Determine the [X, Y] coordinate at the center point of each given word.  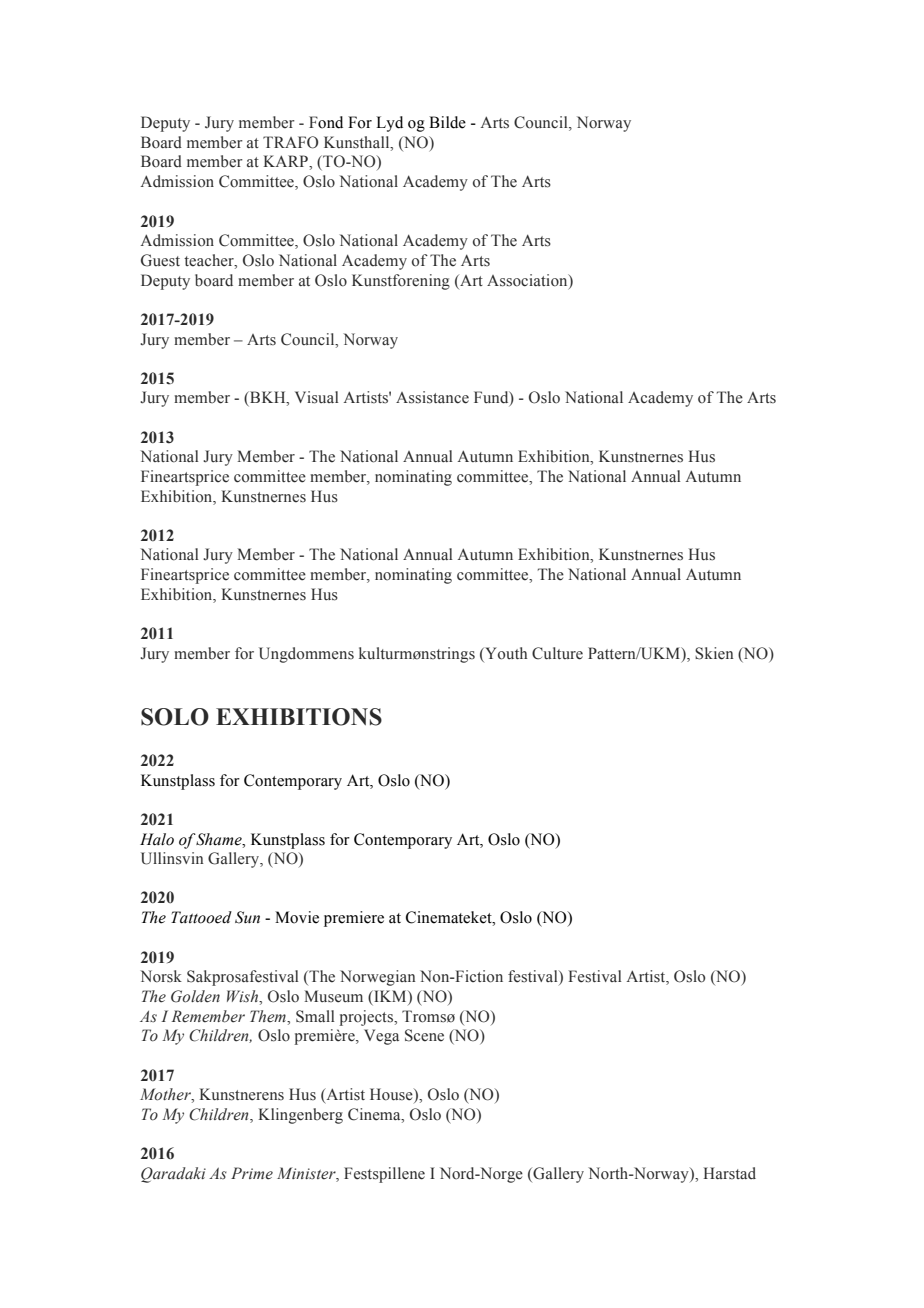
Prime [252, 1173]
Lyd [389, 124]
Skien [714, 653]
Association [528, 281]
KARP [286, 161]
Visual [316, 397]
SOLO [175, 717]
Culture [557, 653]
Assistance [432, 397]
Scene [424, 1035]
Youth [505, 654]
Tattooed [201, 917]
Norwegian [378, 978]
